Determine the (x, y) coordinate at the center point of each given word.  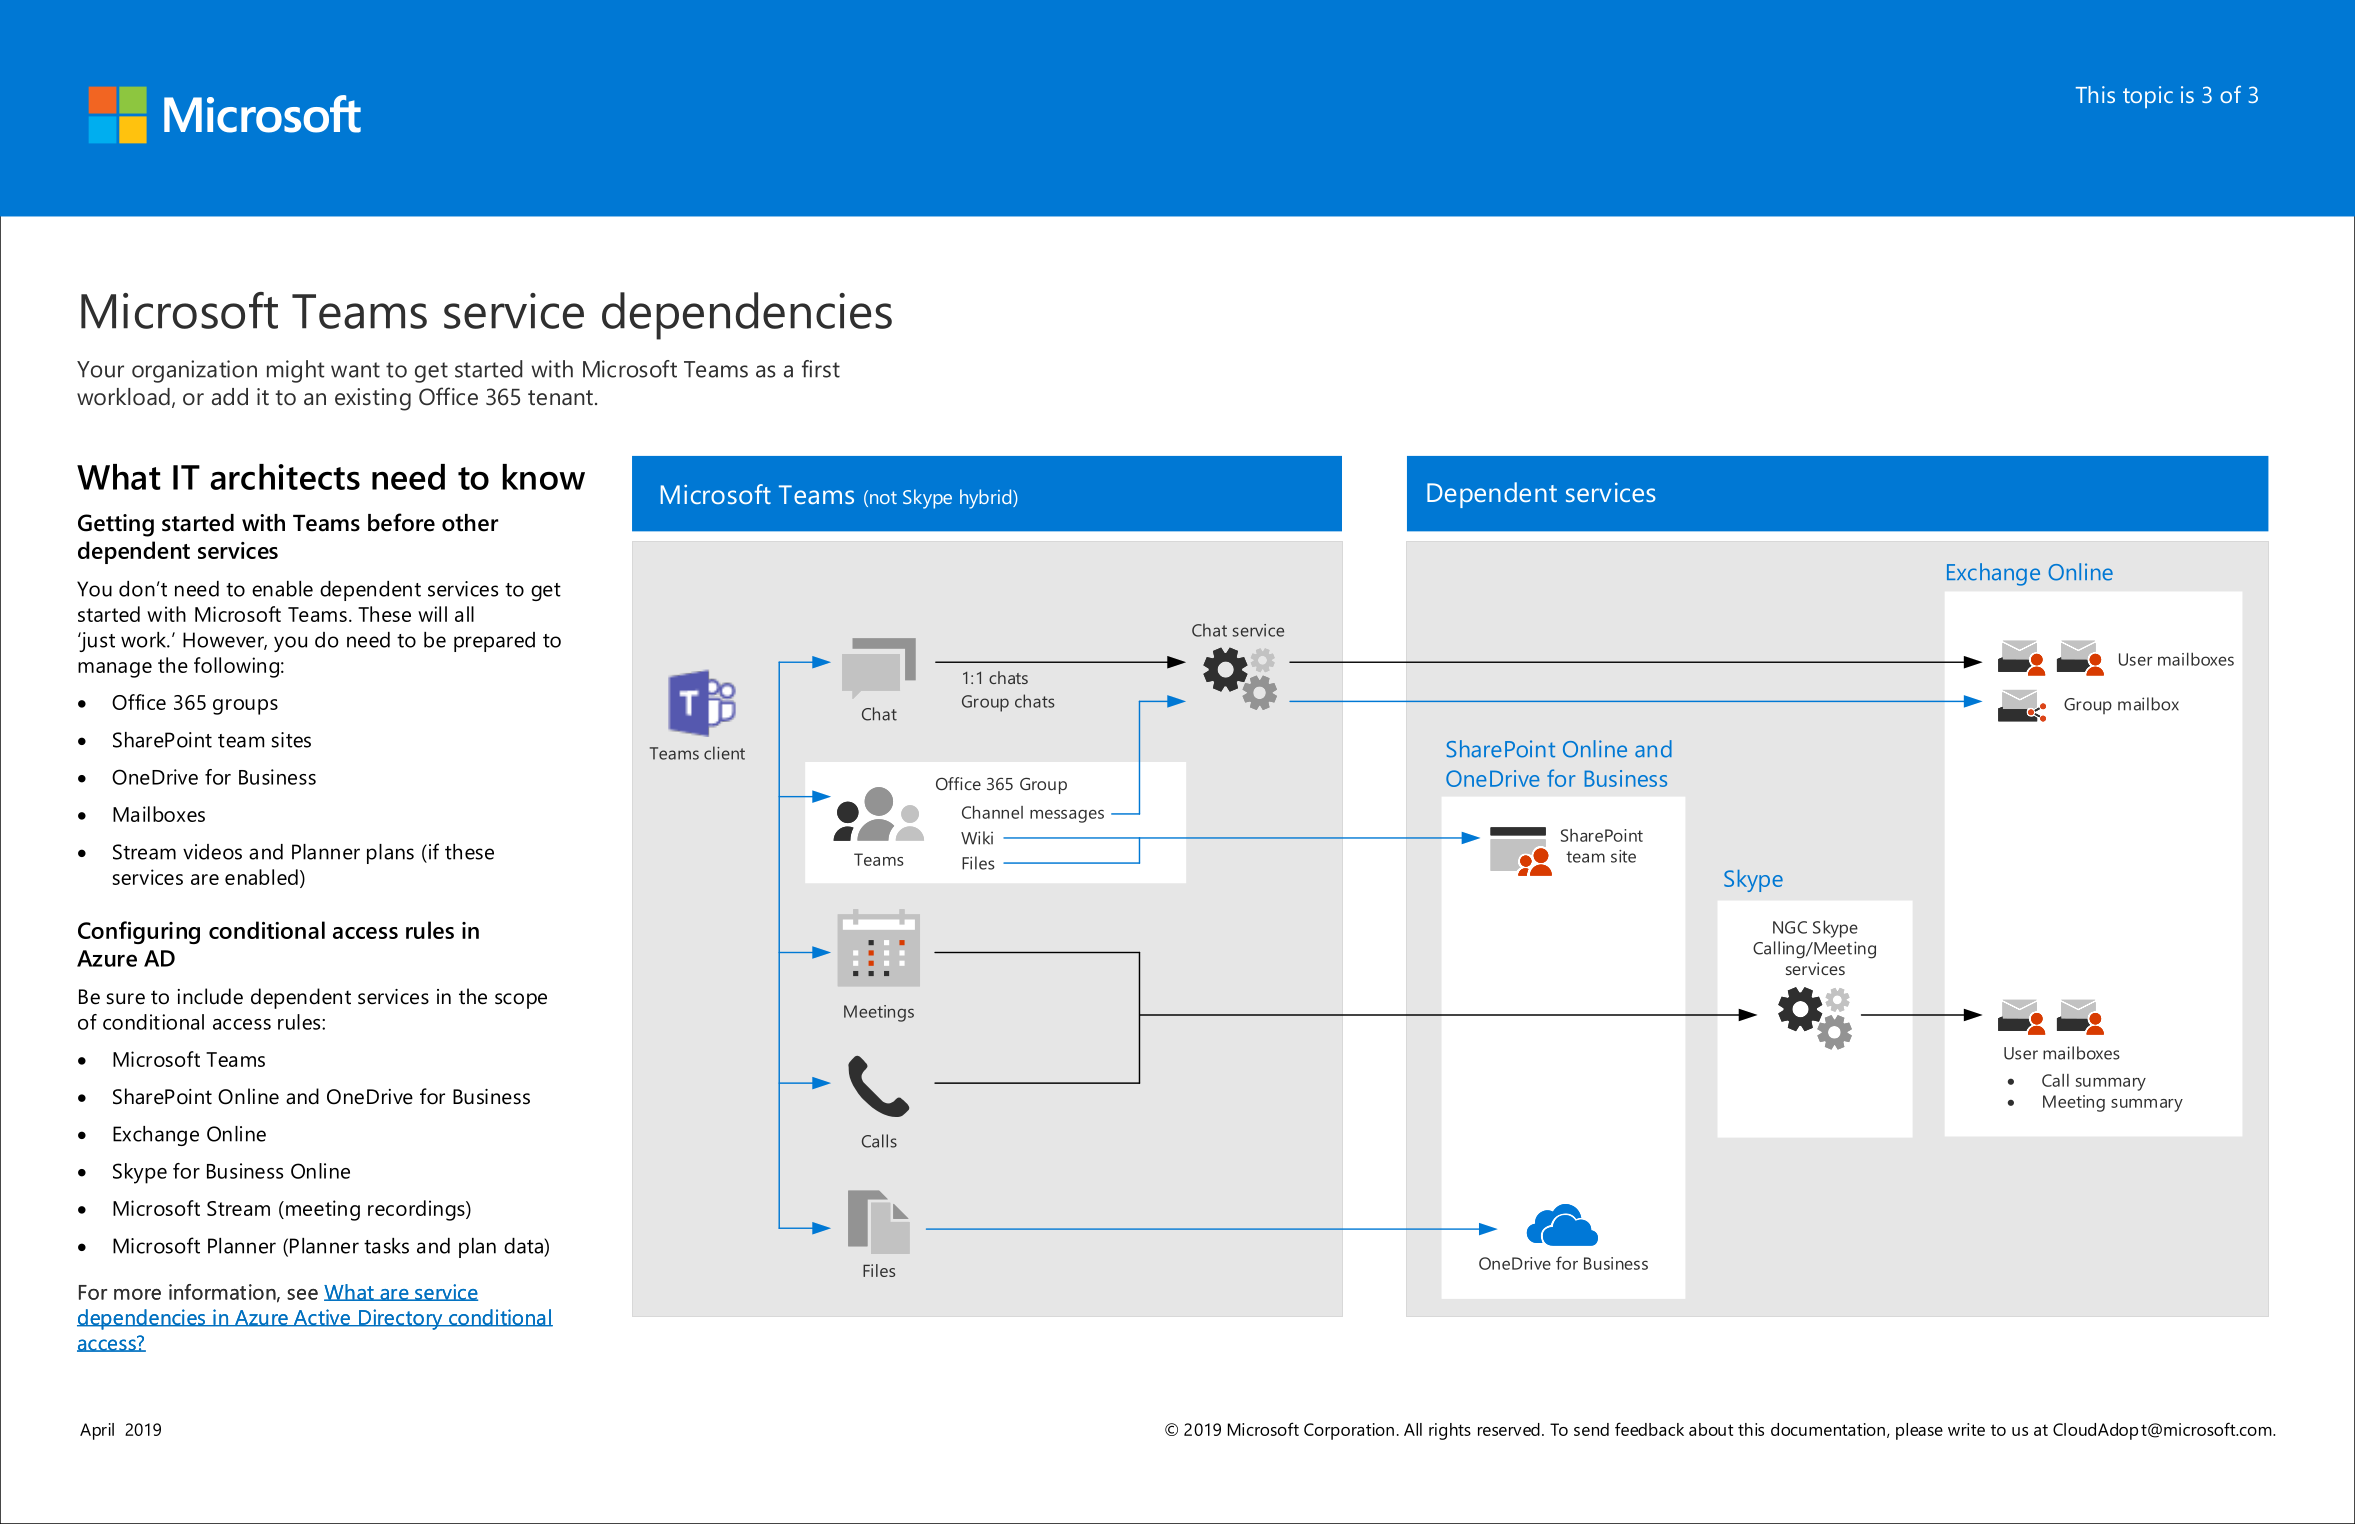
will (432, 614)
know (543, 477)
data (524, 1246)
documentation (1828, 1429)
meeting (323, 1210)
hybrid (987, 499)
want (355, 370)
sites (291, 740)
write (1966, 1429)
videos (212, 852)
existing (373, 399)
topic (2148, 97)
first (821, 369)
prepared (494, 642)
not (883, 497)
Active (322, 1318)
